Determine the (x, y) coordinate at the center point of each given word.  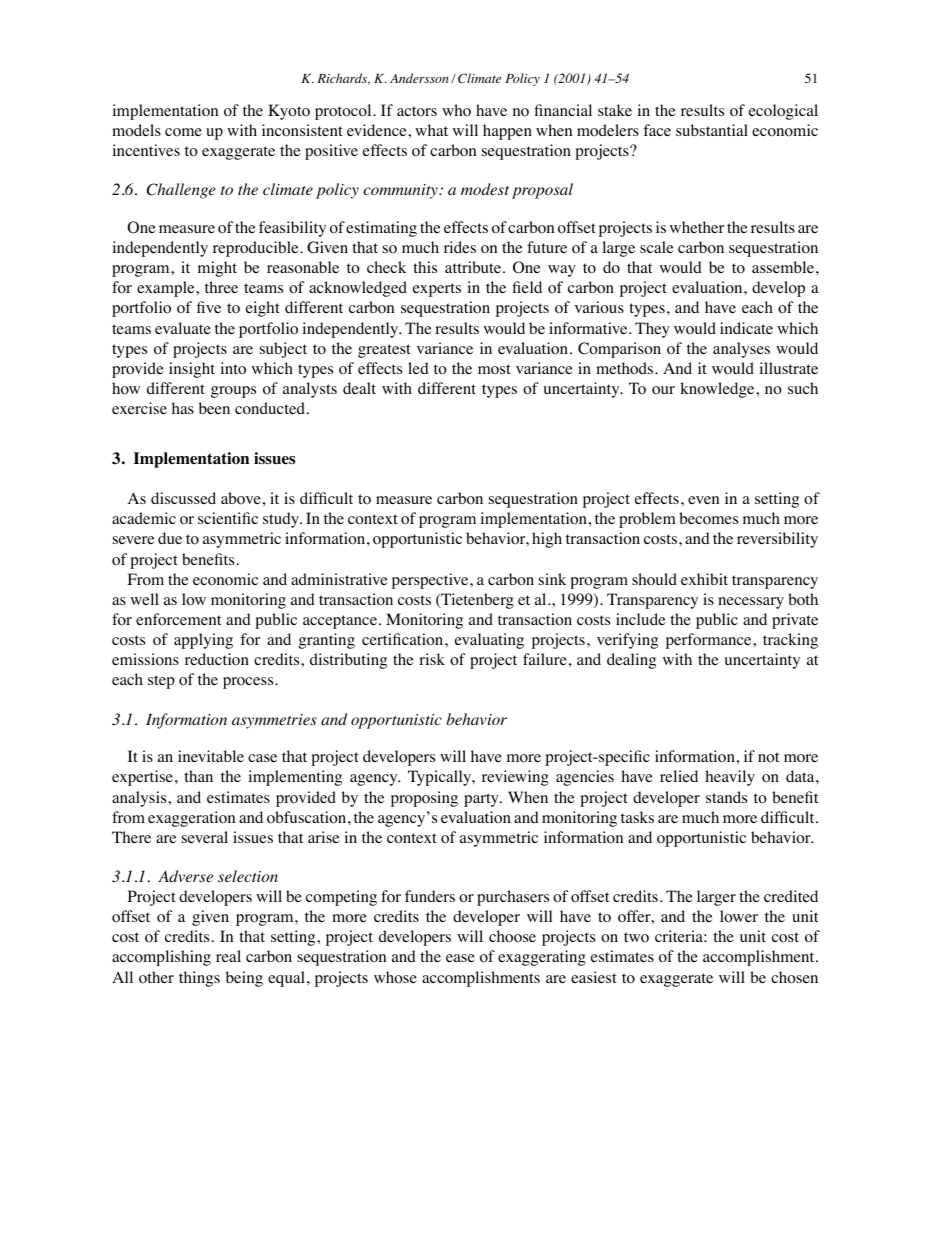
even (703, 500)
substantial (712, 130)
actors (417, 111)
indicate (746, 328)
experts (437, 290)
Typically (441, 778)
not (768, 757)
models (136, 130)
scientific (228, 518)
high (547, 540)
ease (460, 958)
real (228, 956)
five (209, 307)
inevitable (211, 756)
